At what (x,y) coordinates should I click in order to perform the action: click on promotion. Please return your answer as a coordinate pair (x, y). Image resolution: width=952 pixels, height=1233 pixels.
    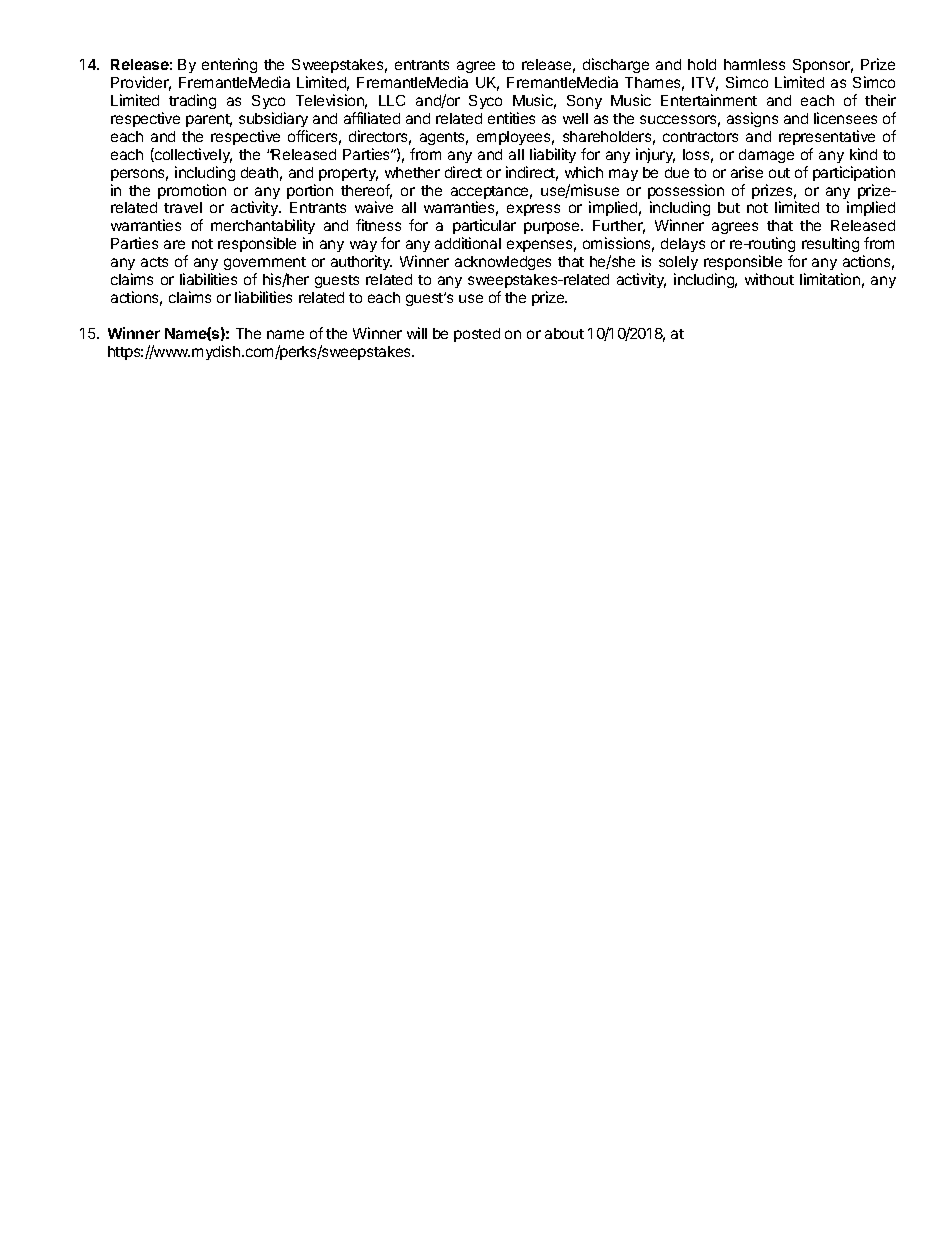
    Looking at the image, I should click on (192, 191).
